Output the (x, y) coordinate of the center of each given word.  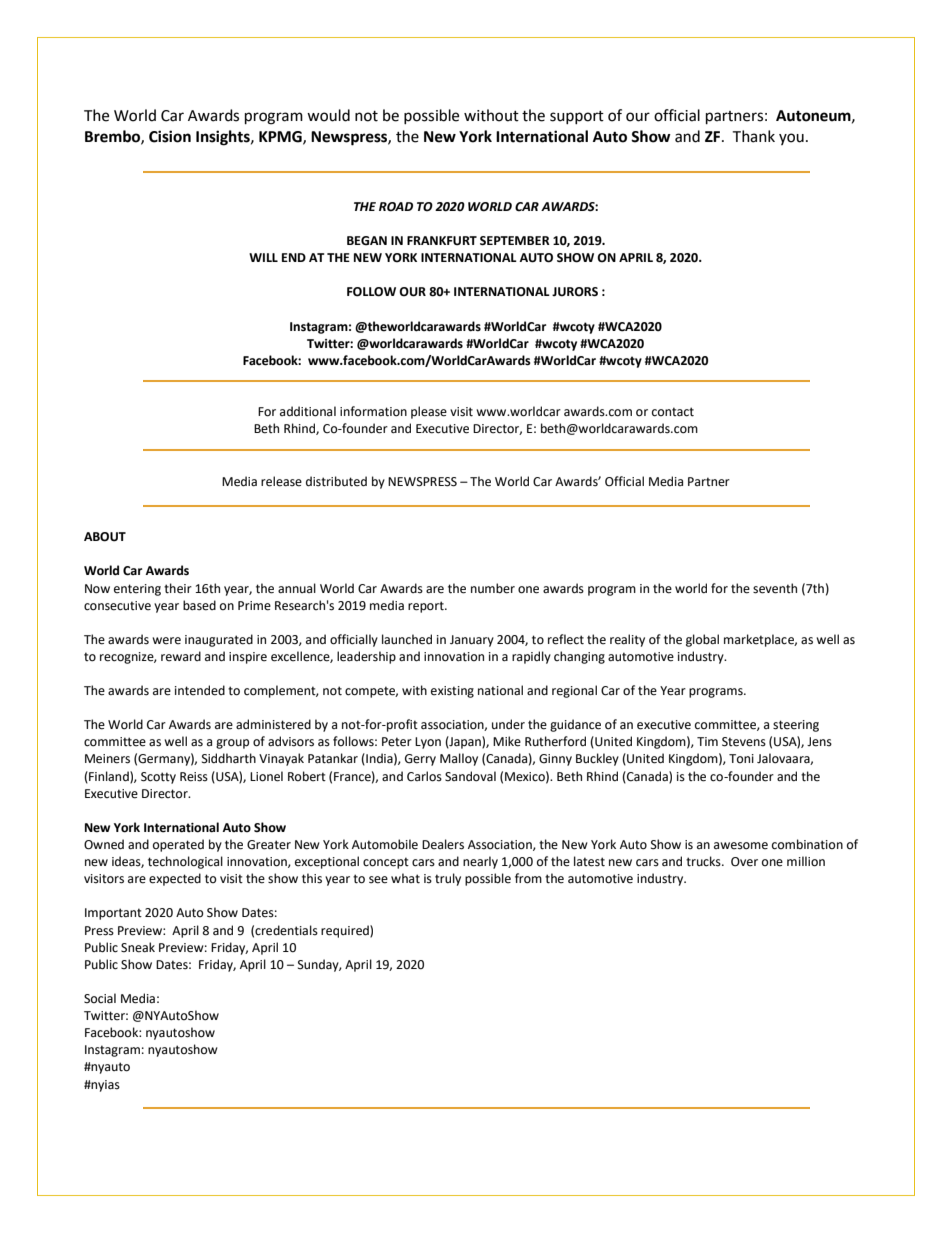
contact (673, 412)
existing (452, 692)
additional (308, 411)
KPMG (281, 137)
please (429, 412)
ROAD (396, 207)
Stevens (744, 742)
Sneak (138, 947)
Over (744, 862)
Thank (753, 136)
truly (448, 879)
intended (200, 690)
